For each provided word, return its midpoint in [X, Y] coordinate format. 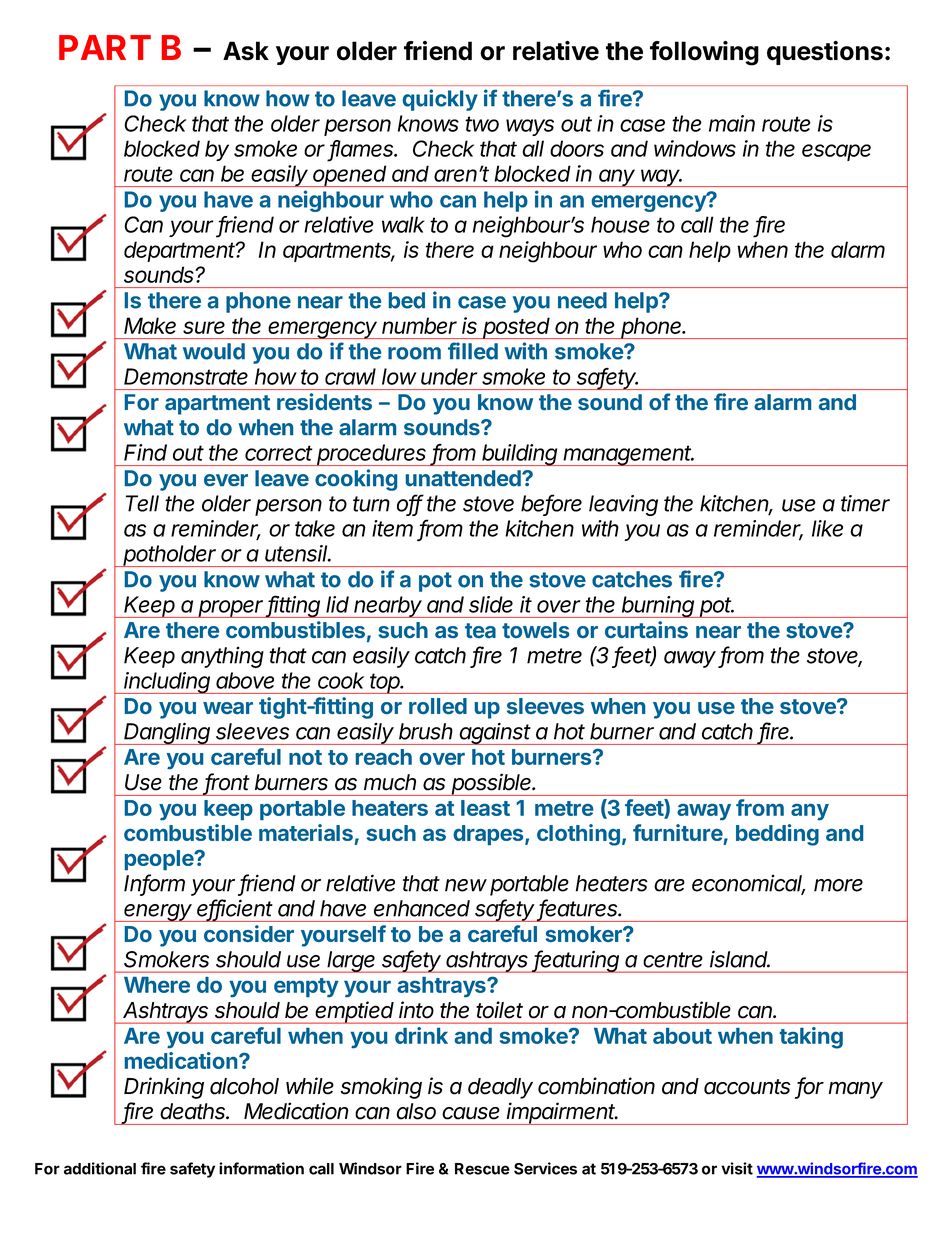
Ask [246, 51]
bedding [777, 835]
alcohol [244, 1086]
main [732, 123]
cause [471, 1113]
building [520, 455]
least [485, 808]
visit [737, 1168]
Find [145, 452]
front [227, 783]
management [628, 455]
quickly [440, 100]
